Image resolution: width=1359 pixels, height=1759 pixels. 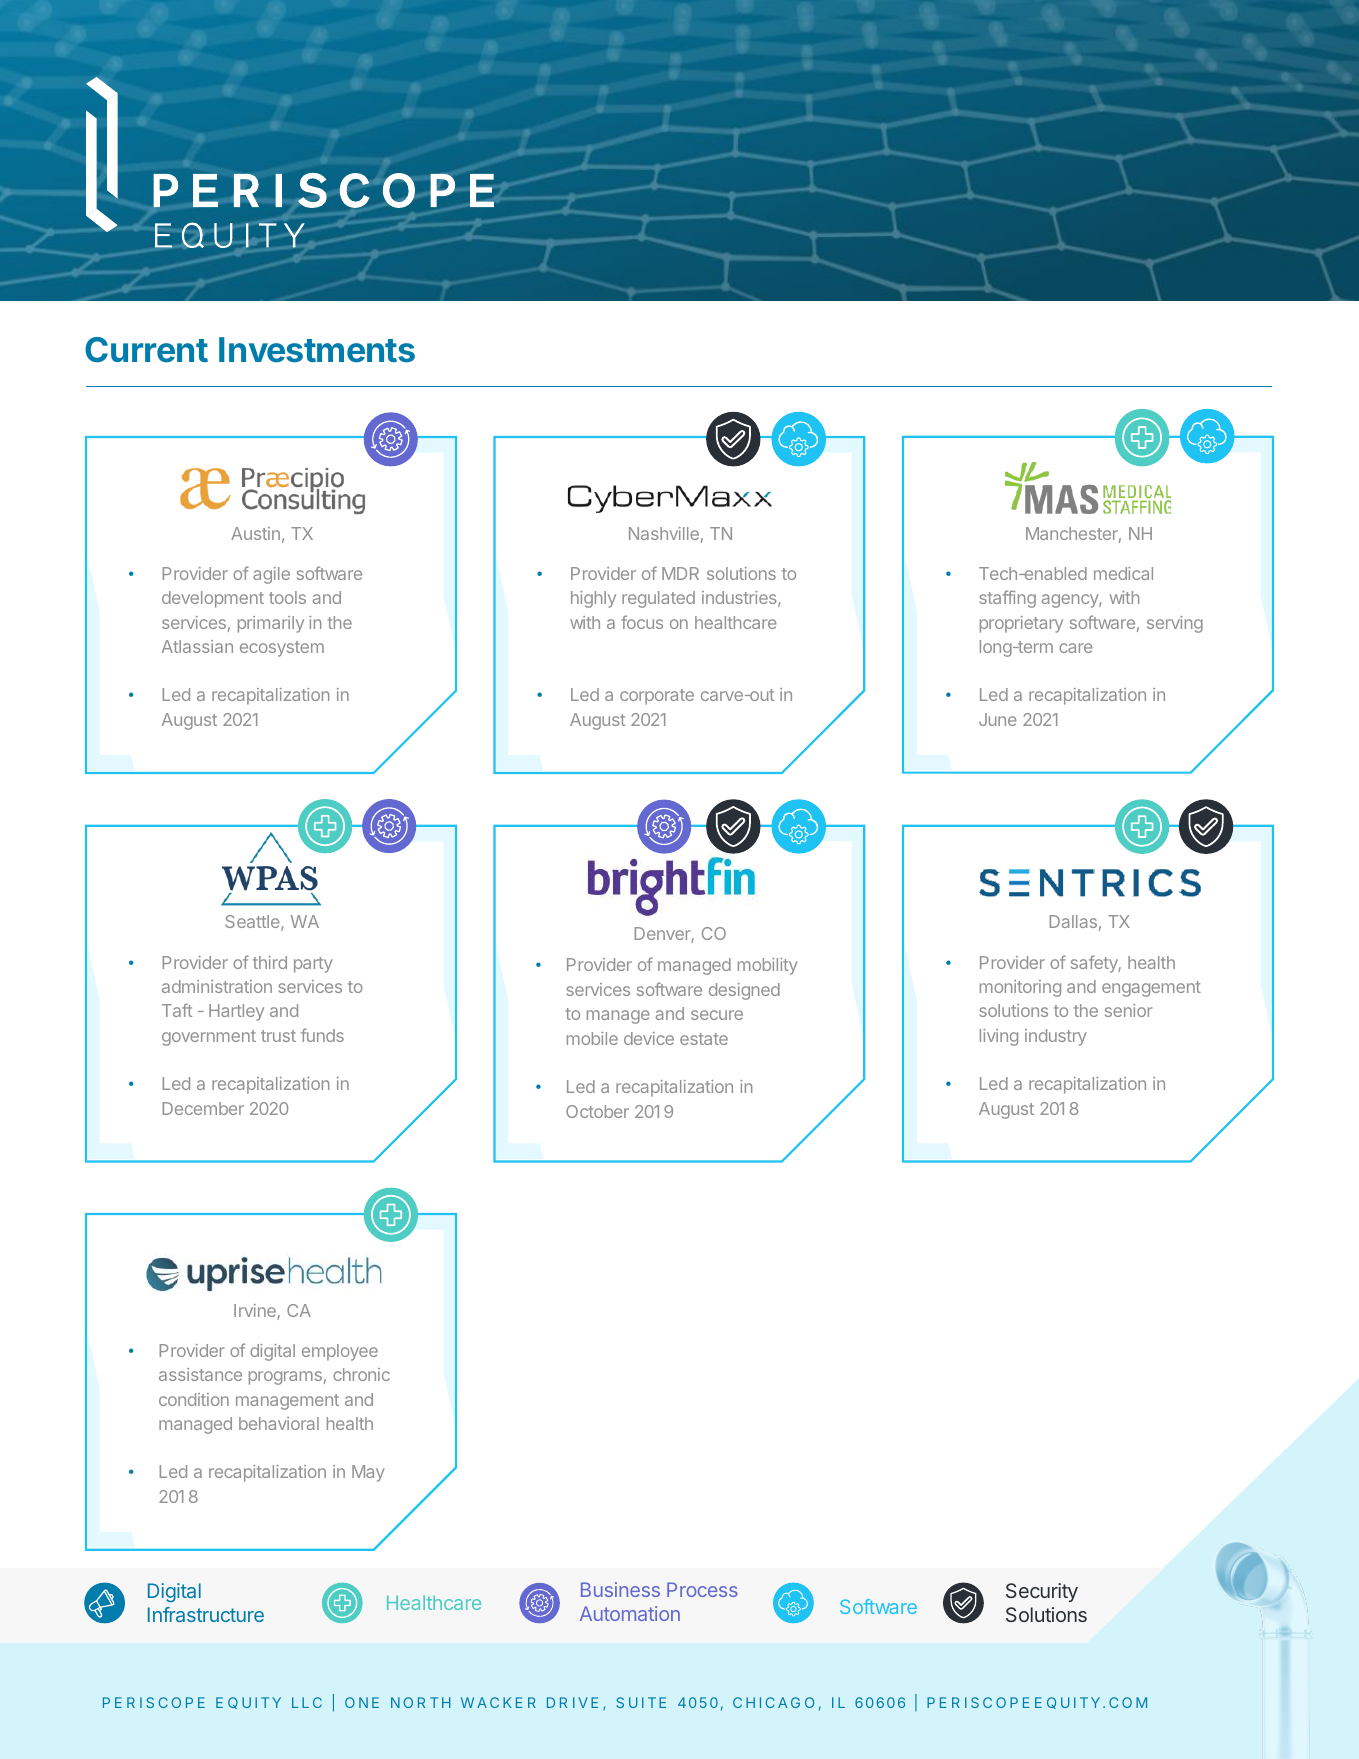 I want to click on June, so click(x=997, y=719).
